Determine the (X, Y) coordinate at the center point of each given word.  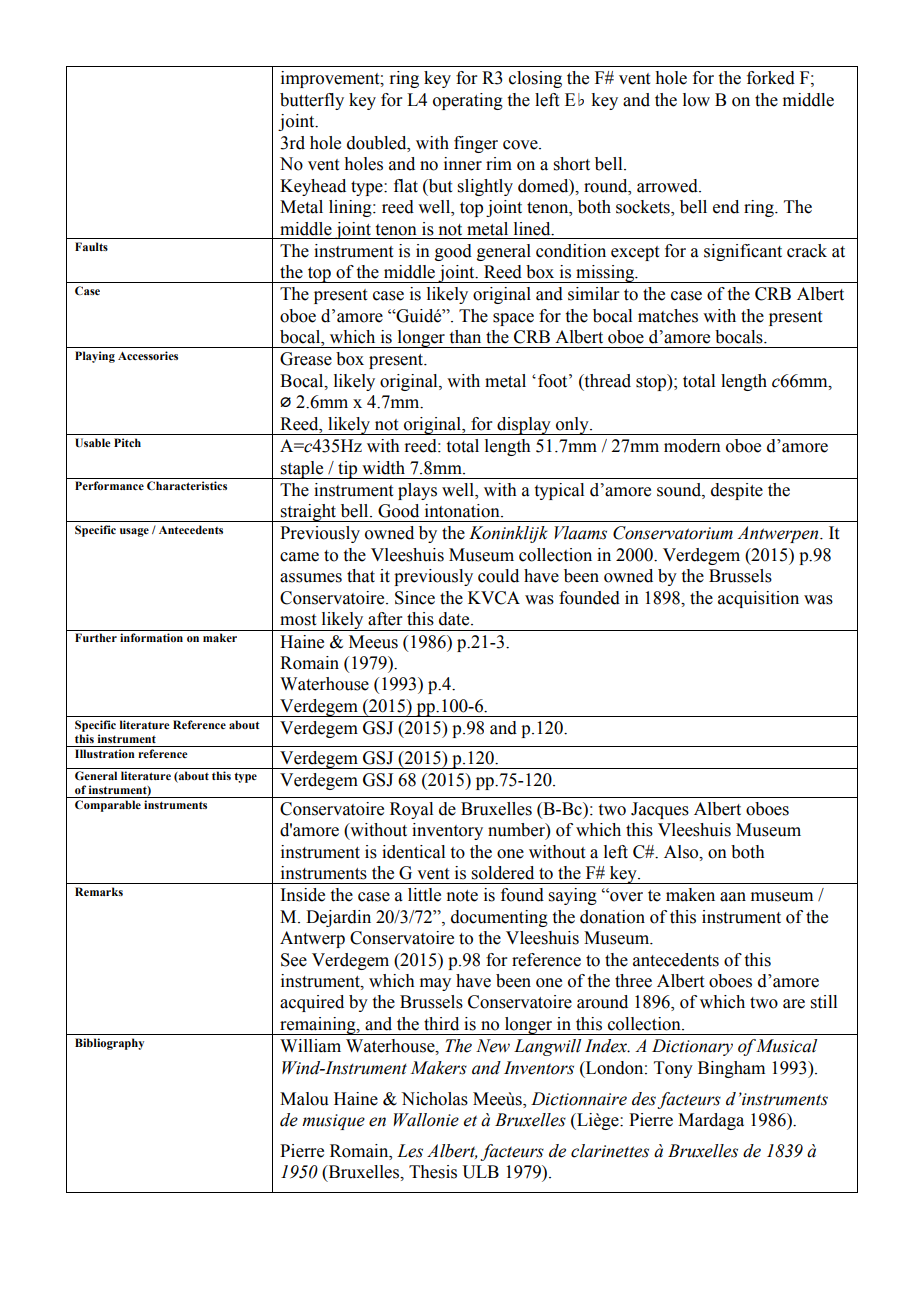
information (151, 637)
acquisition (758, 599)
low (696, 100)
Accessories (148, 355)
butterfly (312, 101)
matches (668, 316)
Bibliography (109, 1044)
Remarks (99, 891)
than (465, 337)
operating (468, 101)
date (455, 619)
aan (733, 897)
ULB (480, 1172)
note (462, 896)
